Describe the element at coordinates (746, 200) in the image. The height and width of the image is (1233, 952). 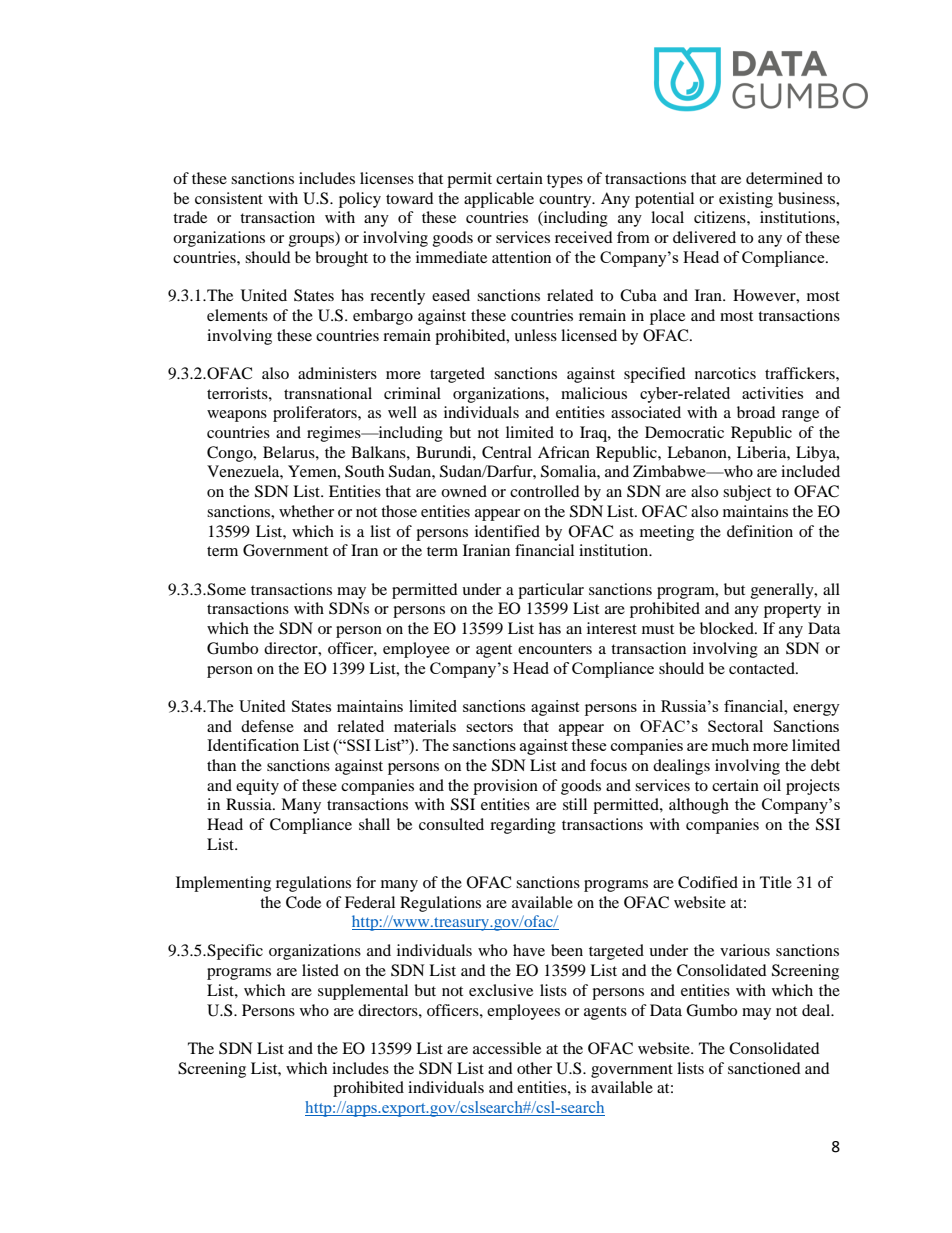
I see `existing` at that location.
